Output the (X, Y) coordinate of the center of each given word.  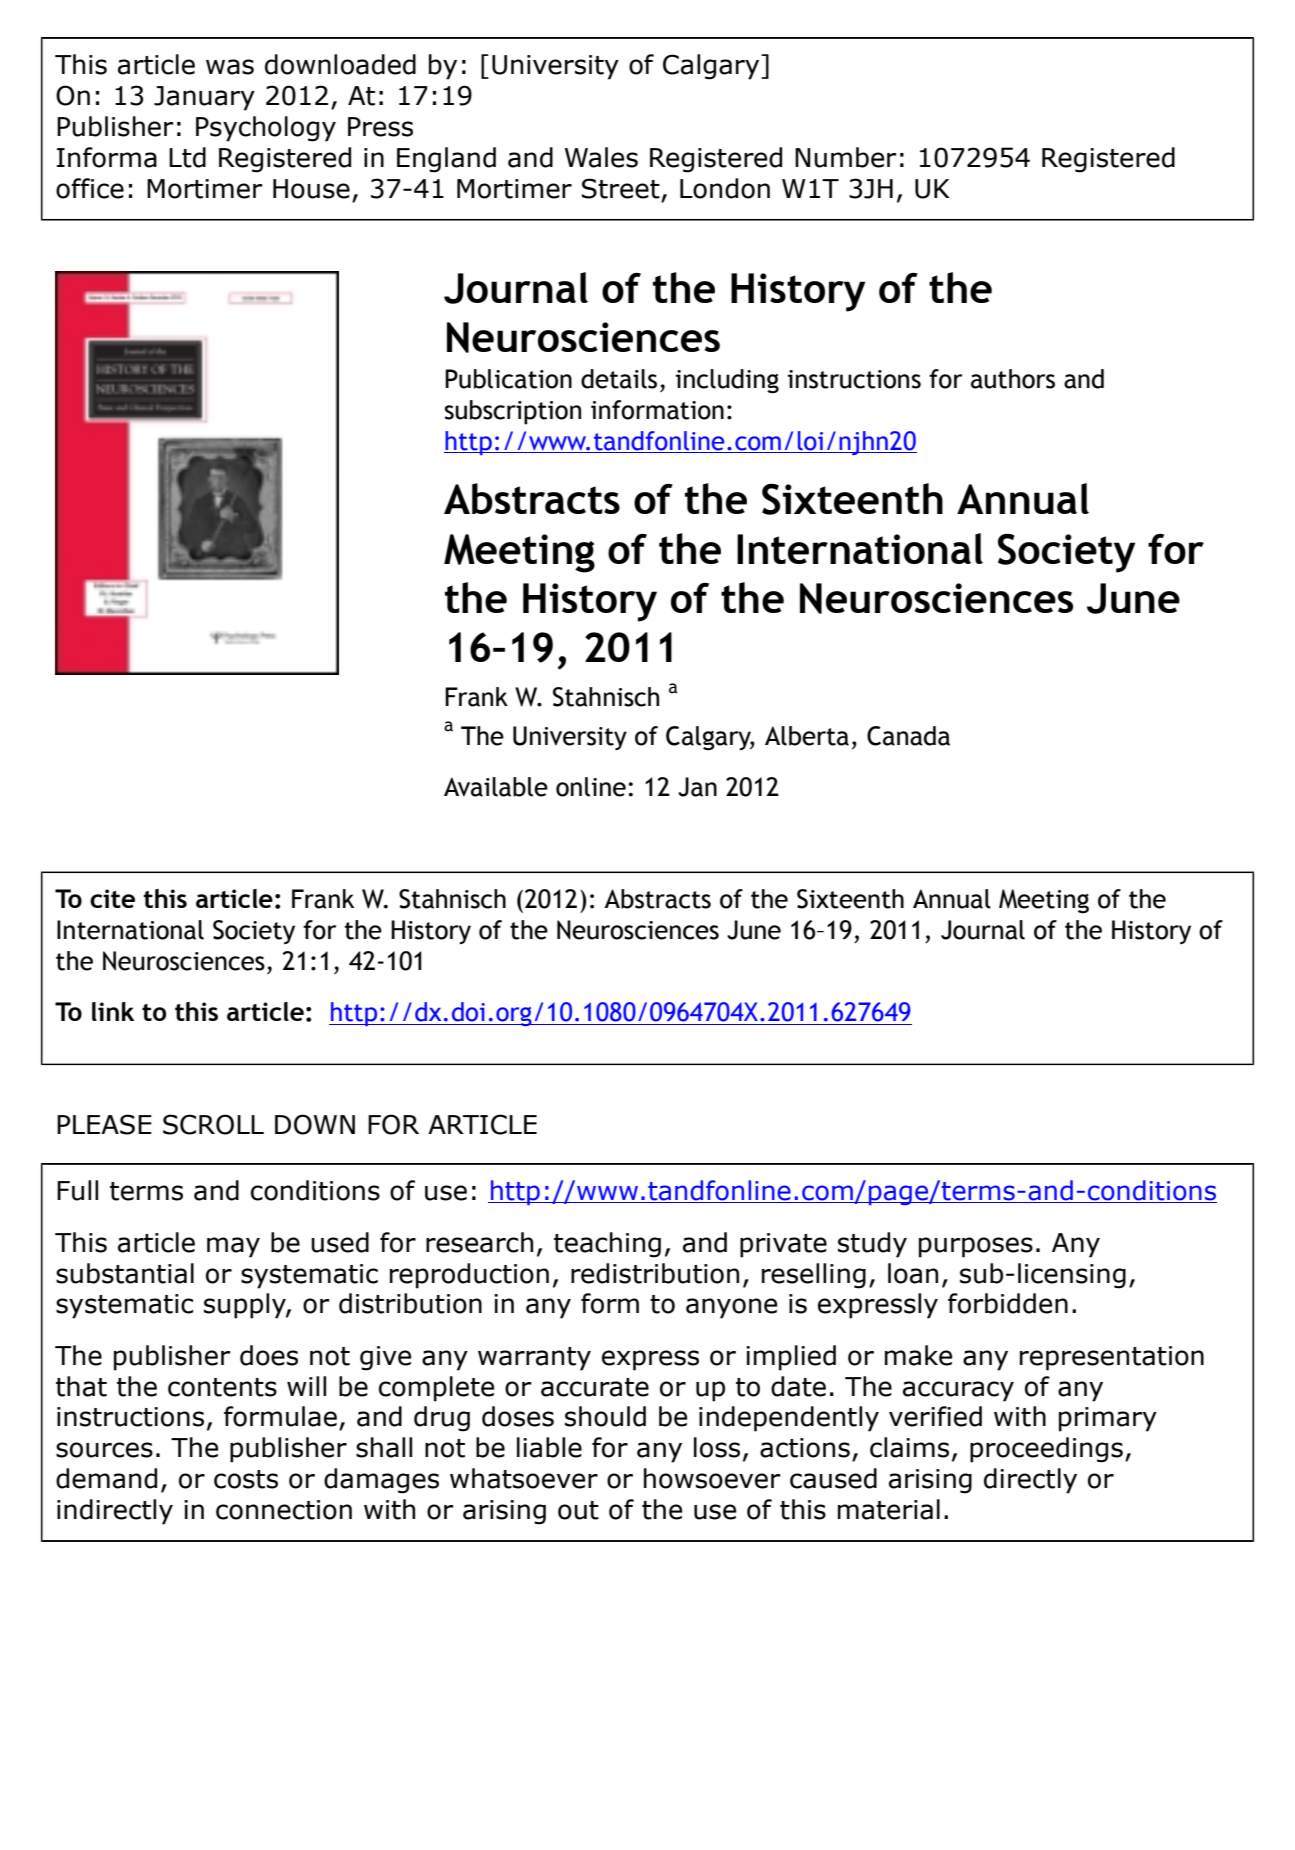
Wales (601, 157)
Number (845, 157)
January (204, 98)
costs (246, 1479)
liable (549, 1447)
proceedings (1046, 1450)
